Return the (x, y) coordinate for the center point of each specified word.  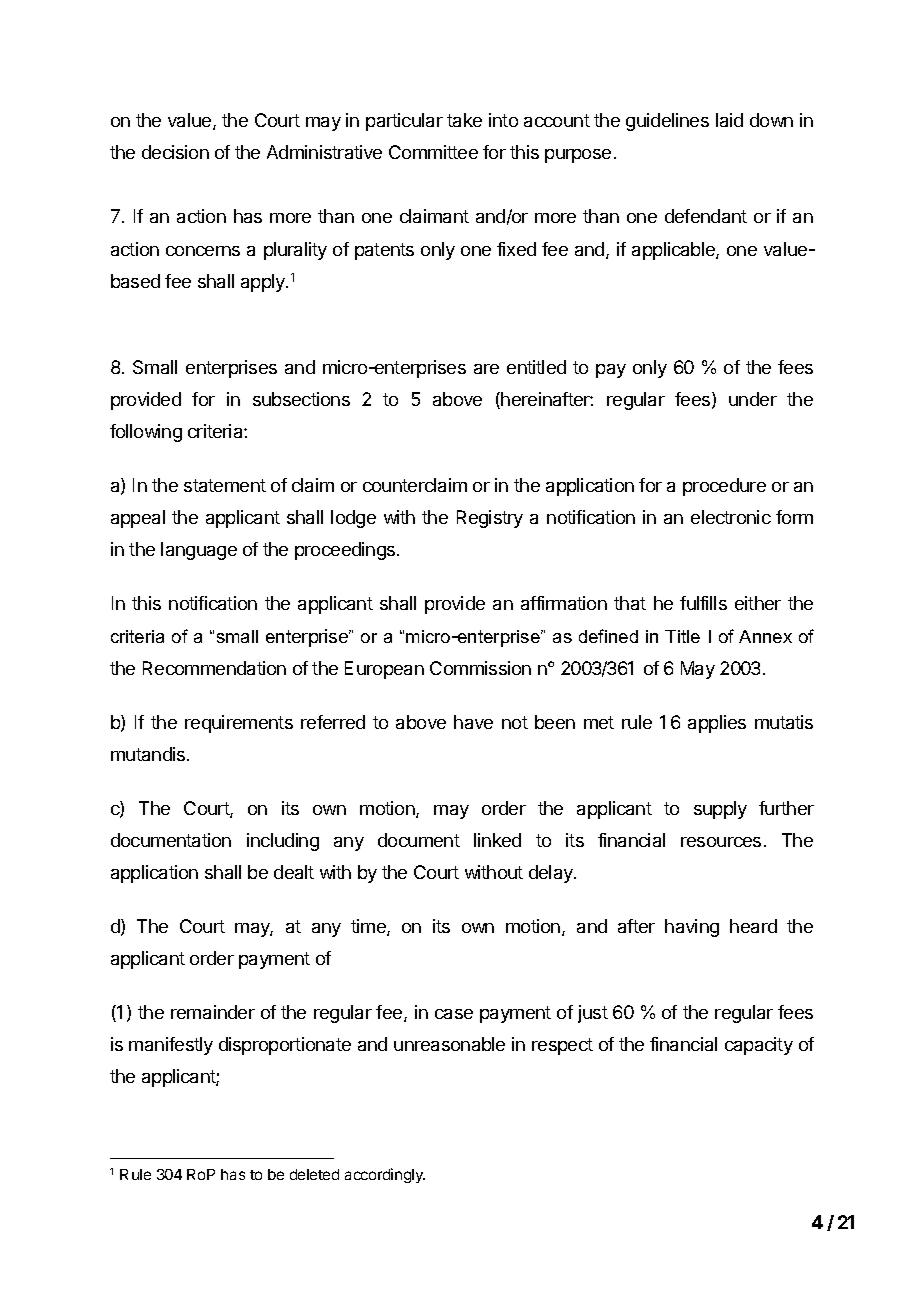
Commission (480, 668)
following (146, 433)
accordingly (385, 1175)
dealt (294, 872)
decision (175, 152)
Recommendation (214, 668)
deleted (314, 1174)
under (753, 399)
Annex (765, 636)
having (692, 928)
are (486, 369)
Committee (433, 152)
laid (729, 120)
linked (497, 840)
